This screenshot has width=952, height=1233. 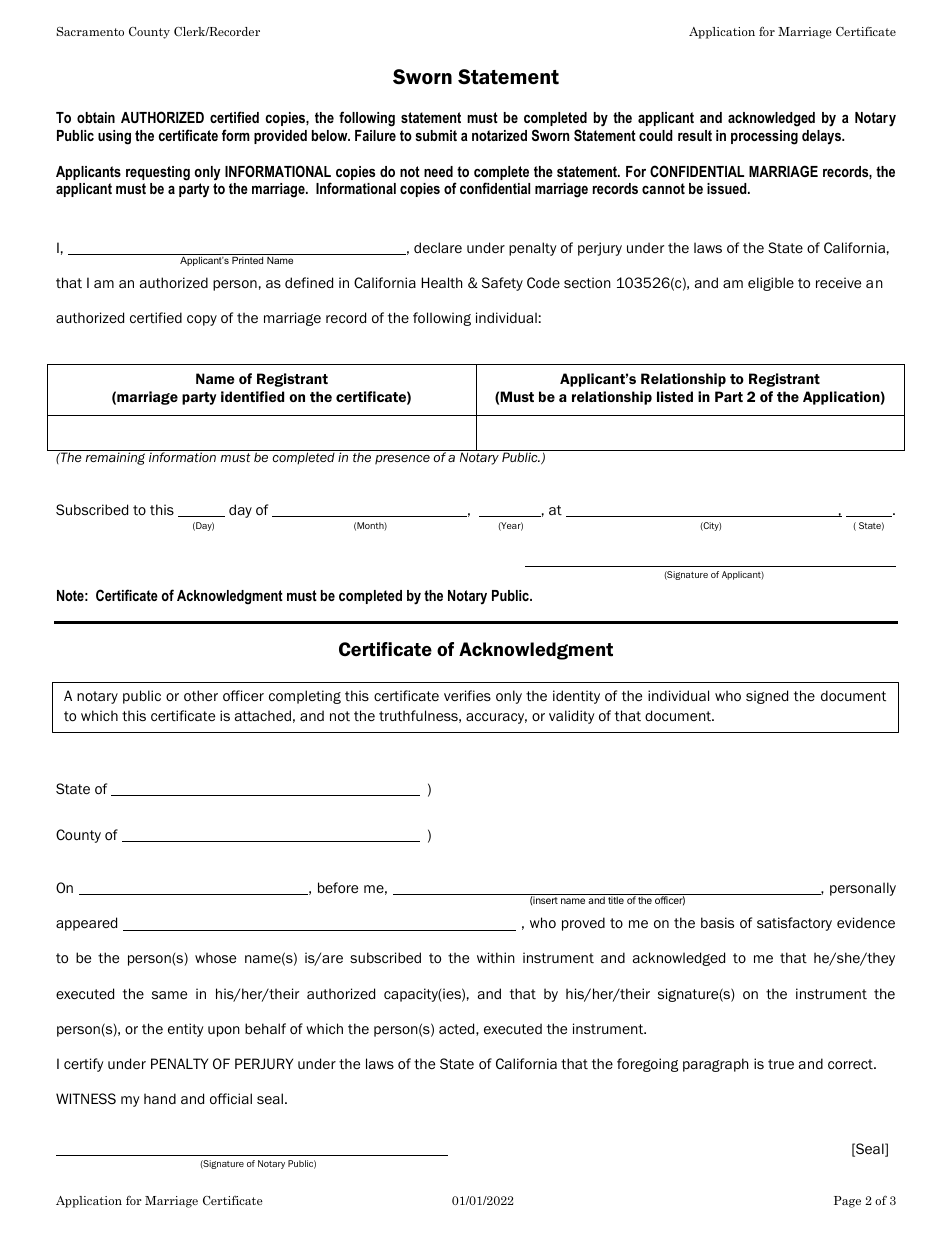 I want to click on foregoing, so click(x=647, y=1065).
